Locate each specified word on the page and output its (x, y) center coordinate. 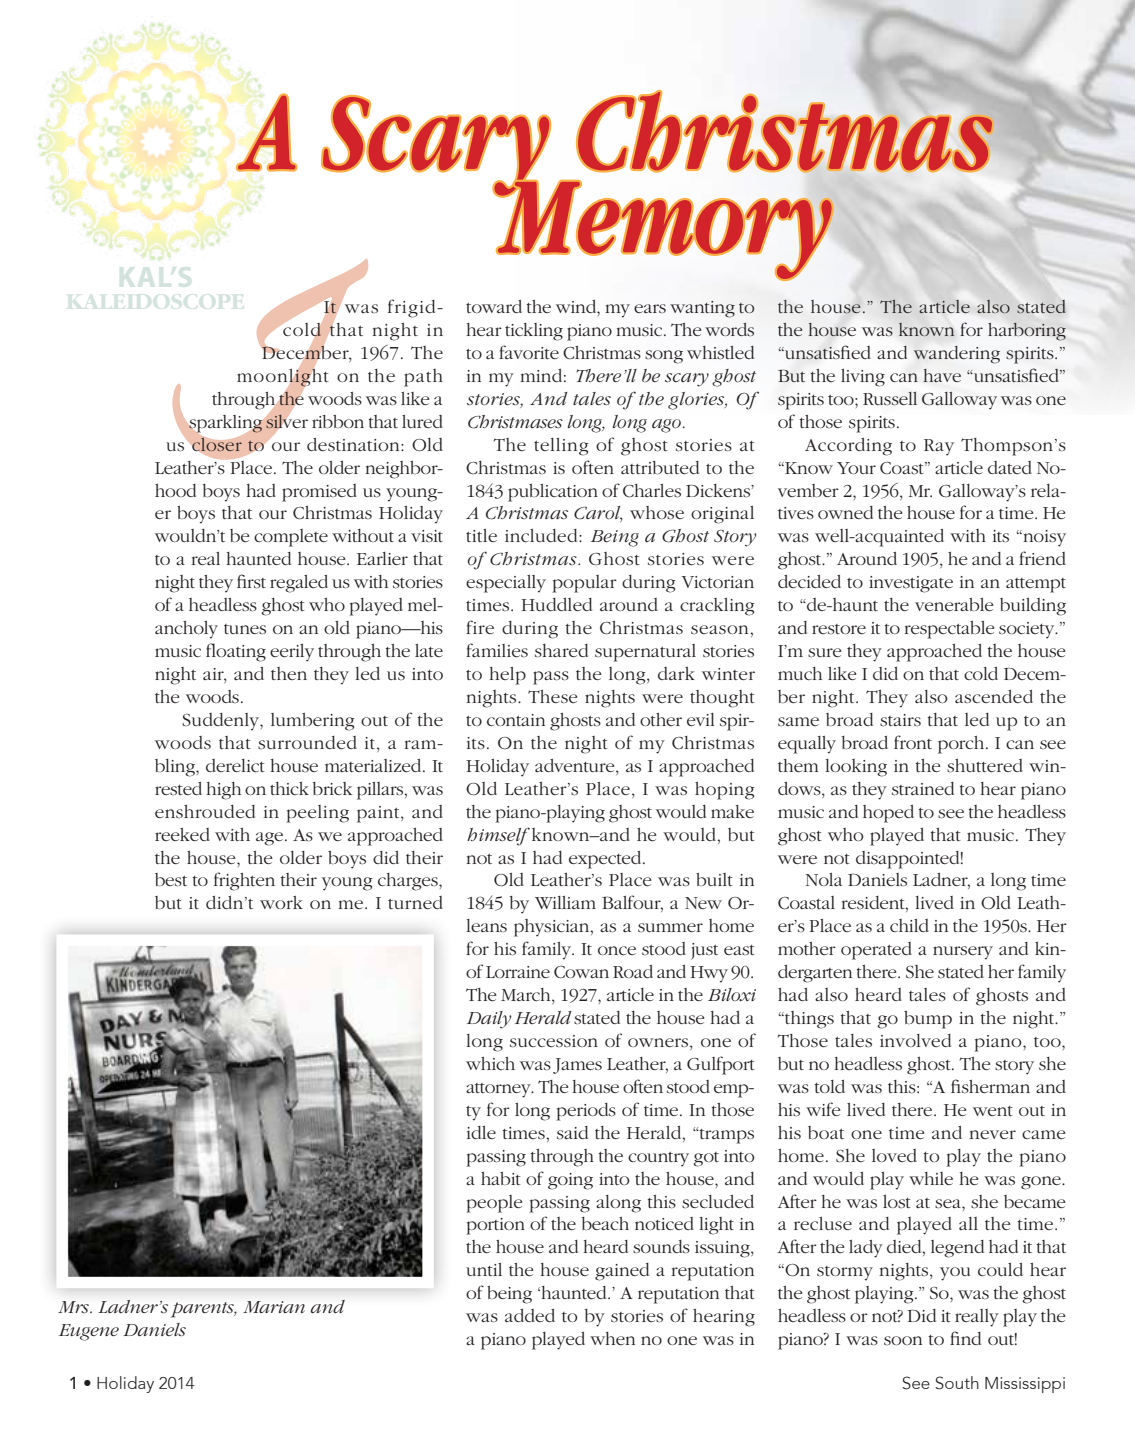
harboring (1027, 331)
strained (923, 789)
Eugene (89, 1332)
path (423, 378)
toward (494, 306)
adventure (576, 765)
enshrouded (205, 811)
